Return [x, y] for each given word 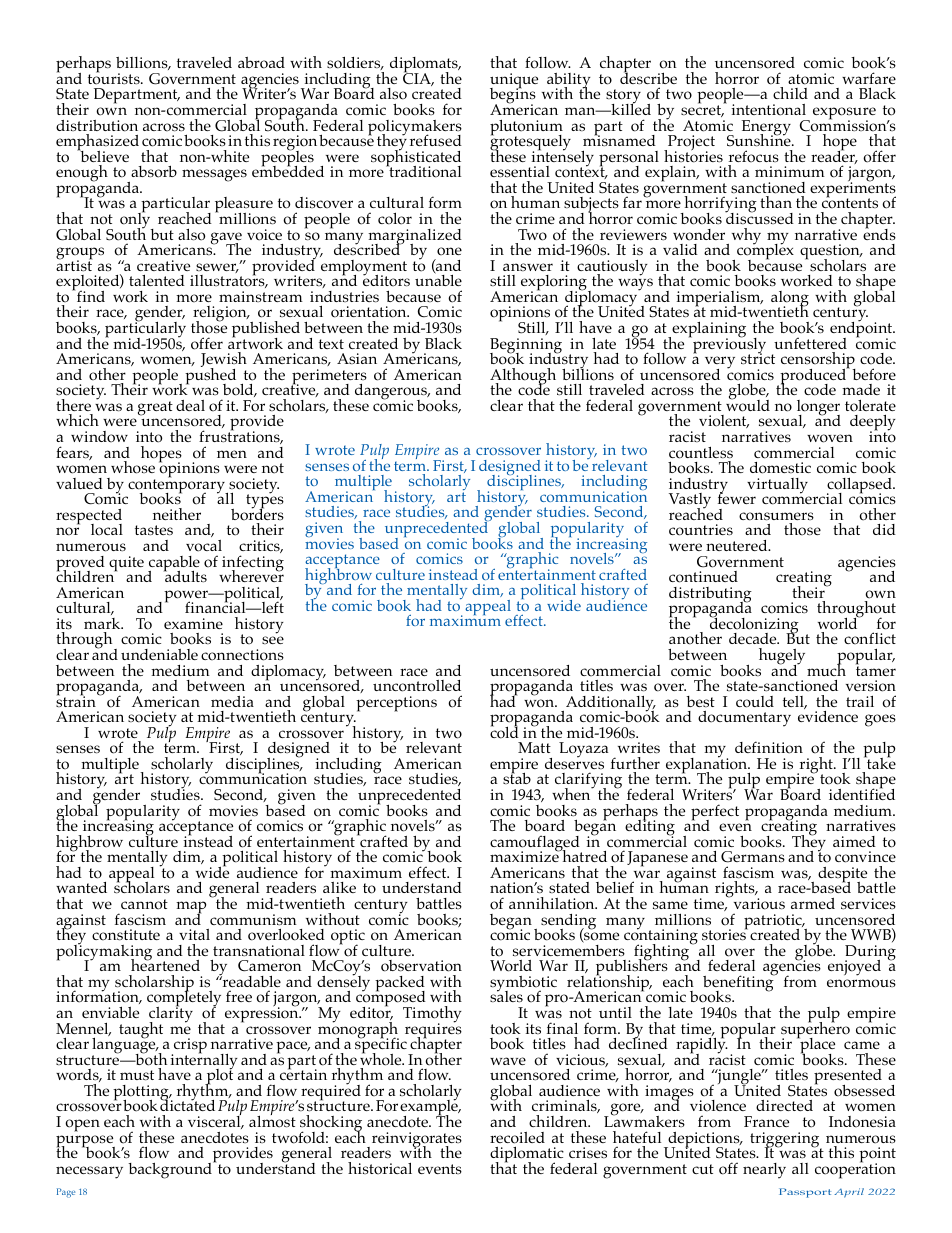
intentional [769, 110]
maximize [525, 856]
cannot [144, 904]
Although [523, 377]
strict [758, 358]
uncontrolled [417, 686]
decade [754, 638]
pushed [210, 376]
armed [813, 903]
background [171, 1170]
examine [193, 623]
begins [513, 96]
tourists [115, 78]
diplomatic [527, 1156]
